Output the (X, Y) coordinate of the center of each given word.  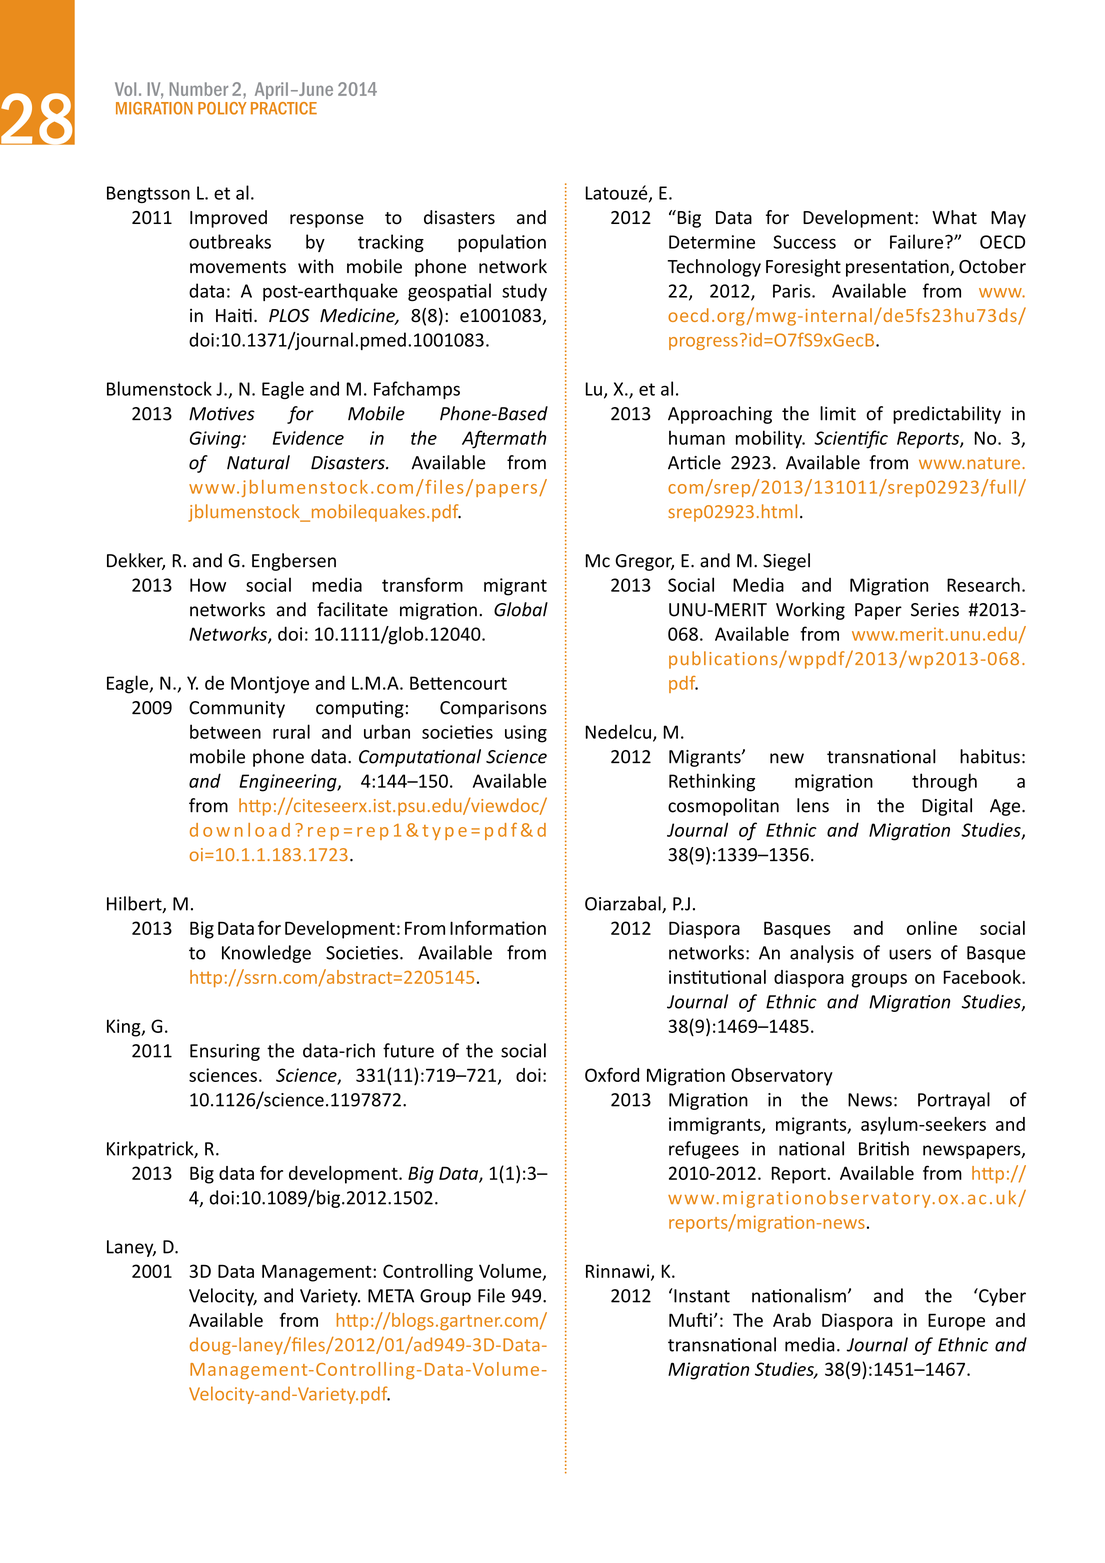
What (954, 217)
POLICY (222, 108)
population (502, 243)
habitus (990, 756)
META (391, 1296)
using (526, 734)
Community (237, 709)
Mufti (690, 1319)
